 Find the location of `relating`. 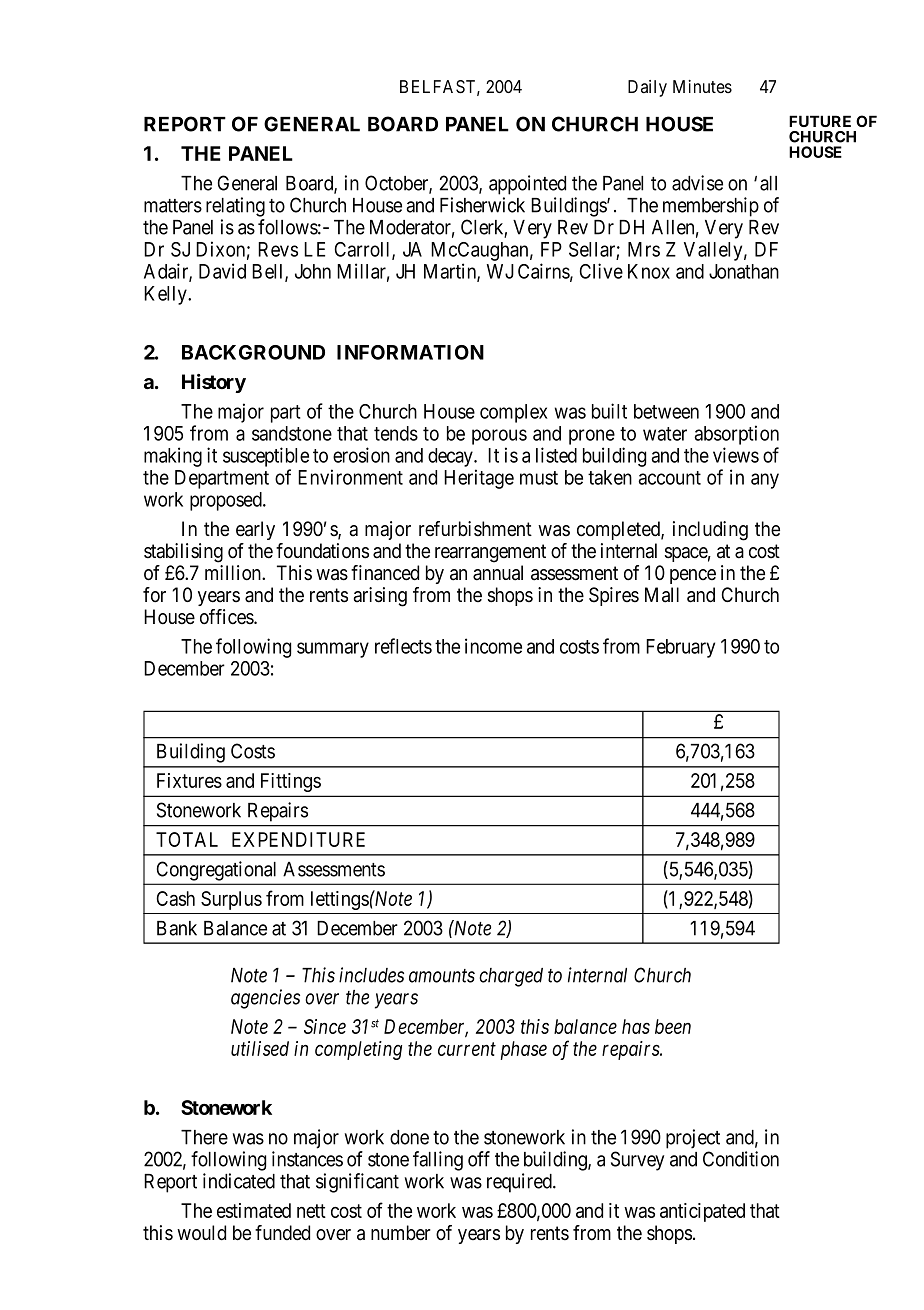

relating is located at coordinates (235, 207).
